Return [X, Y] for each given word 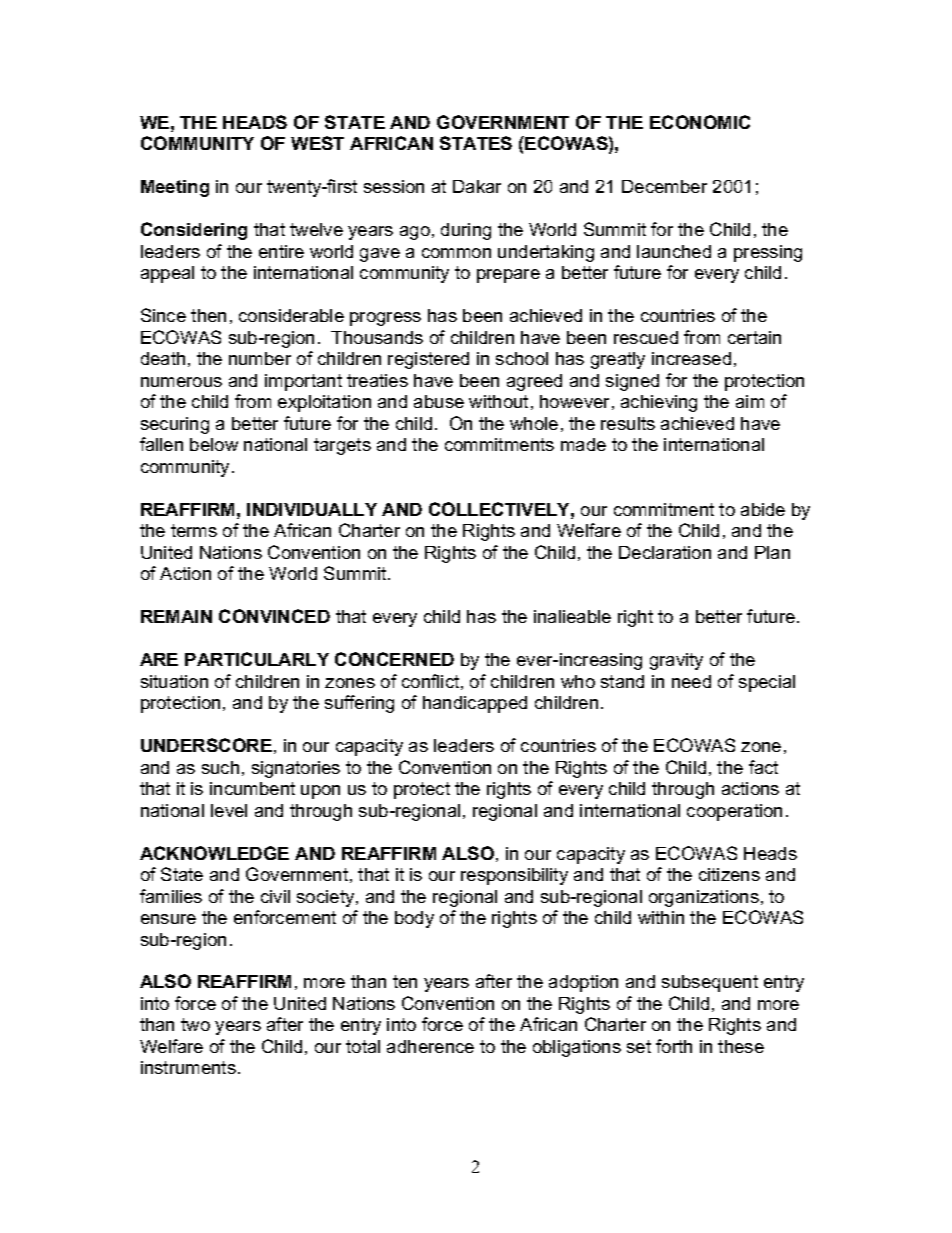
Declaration [665, 552]
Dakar [477, 186]
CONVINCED [274, 616]
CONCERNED [394, 659]
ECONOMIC [700, 122]
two [195, 1024]
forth [674, 1046]
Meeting [175, 188]
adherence [430, 1046]
